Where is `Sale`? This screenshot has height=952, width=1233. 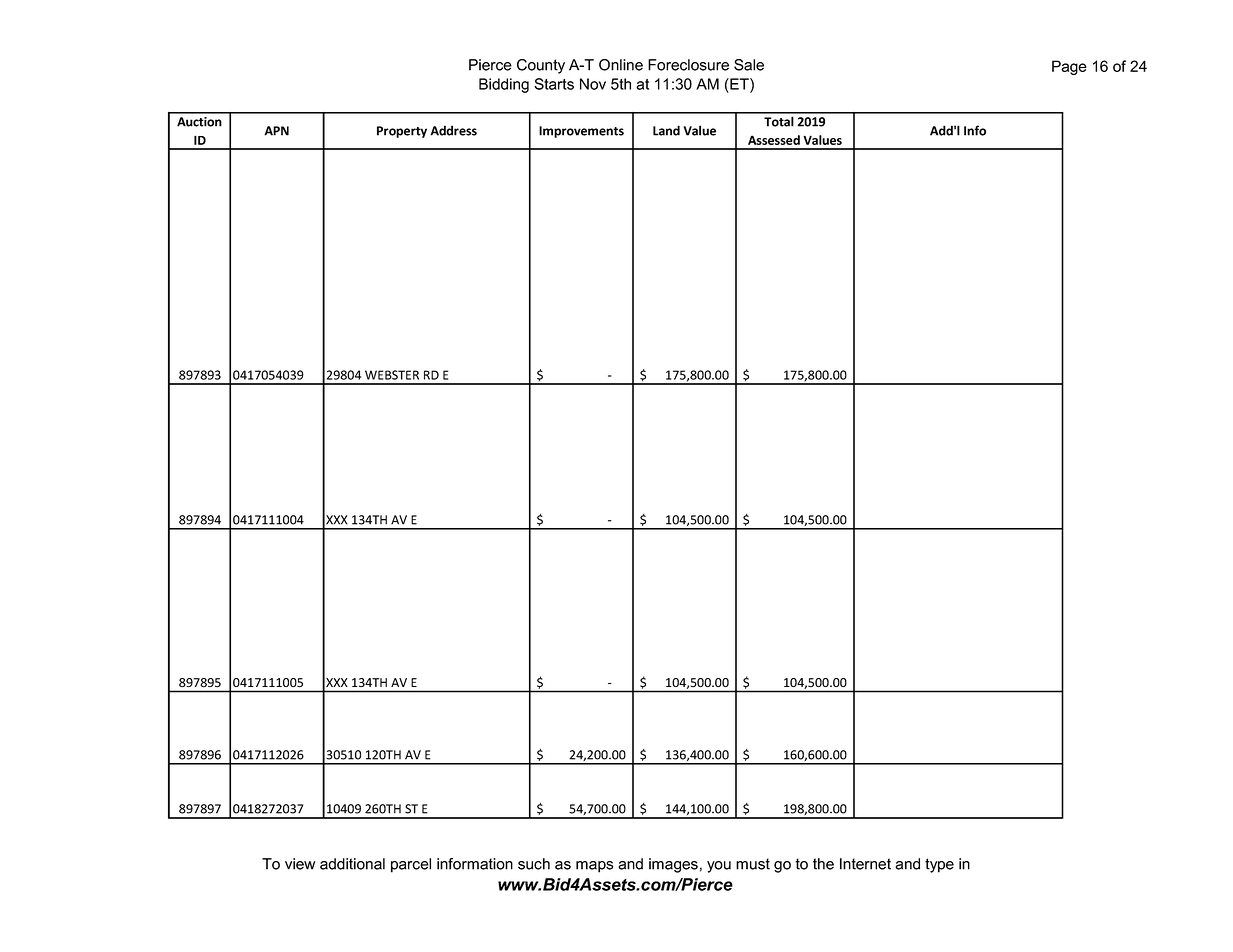
Sale is located at coordinates (749, 65).
